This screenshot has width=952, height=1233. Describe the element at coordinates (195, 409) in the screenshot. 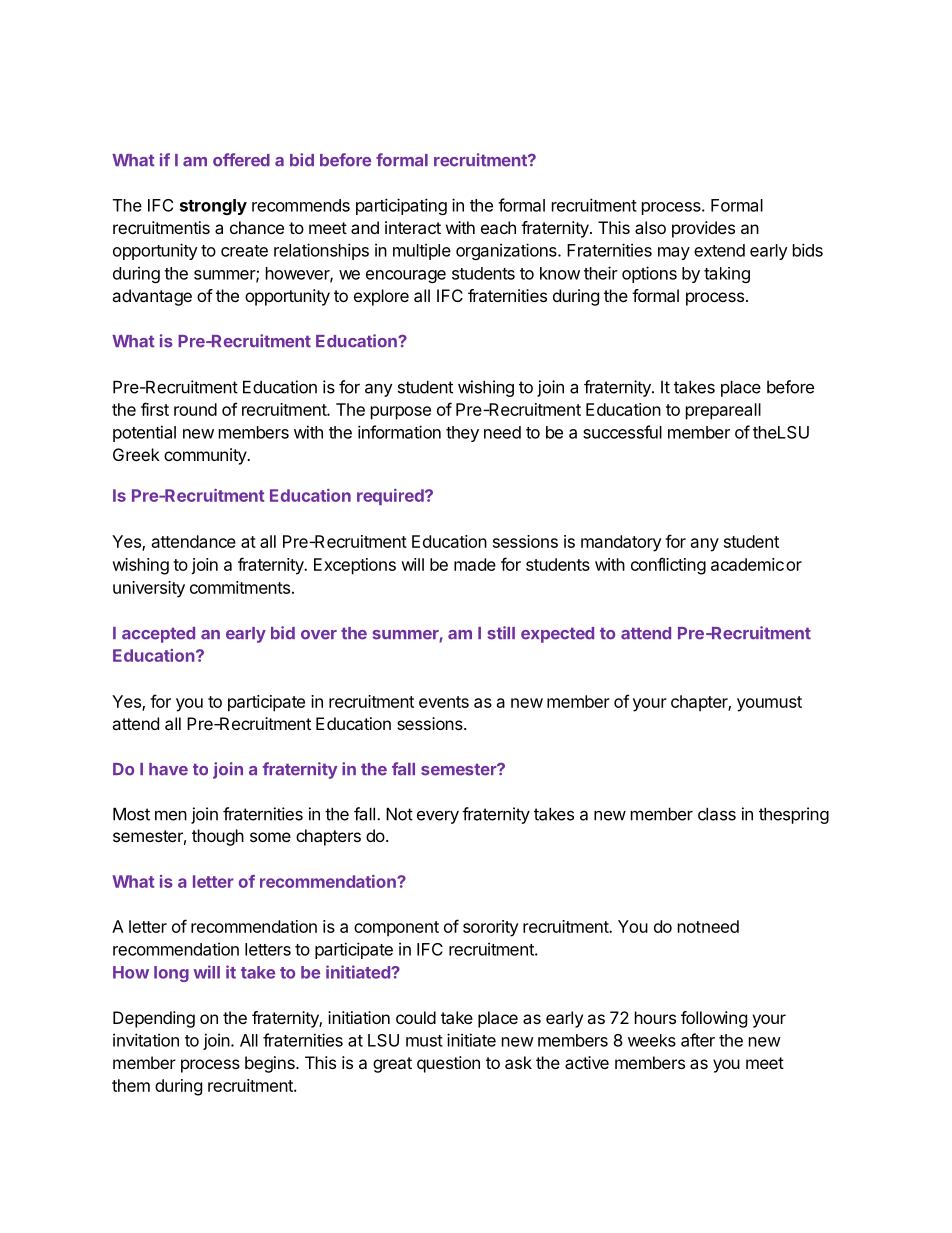

I see `round` at that location.
